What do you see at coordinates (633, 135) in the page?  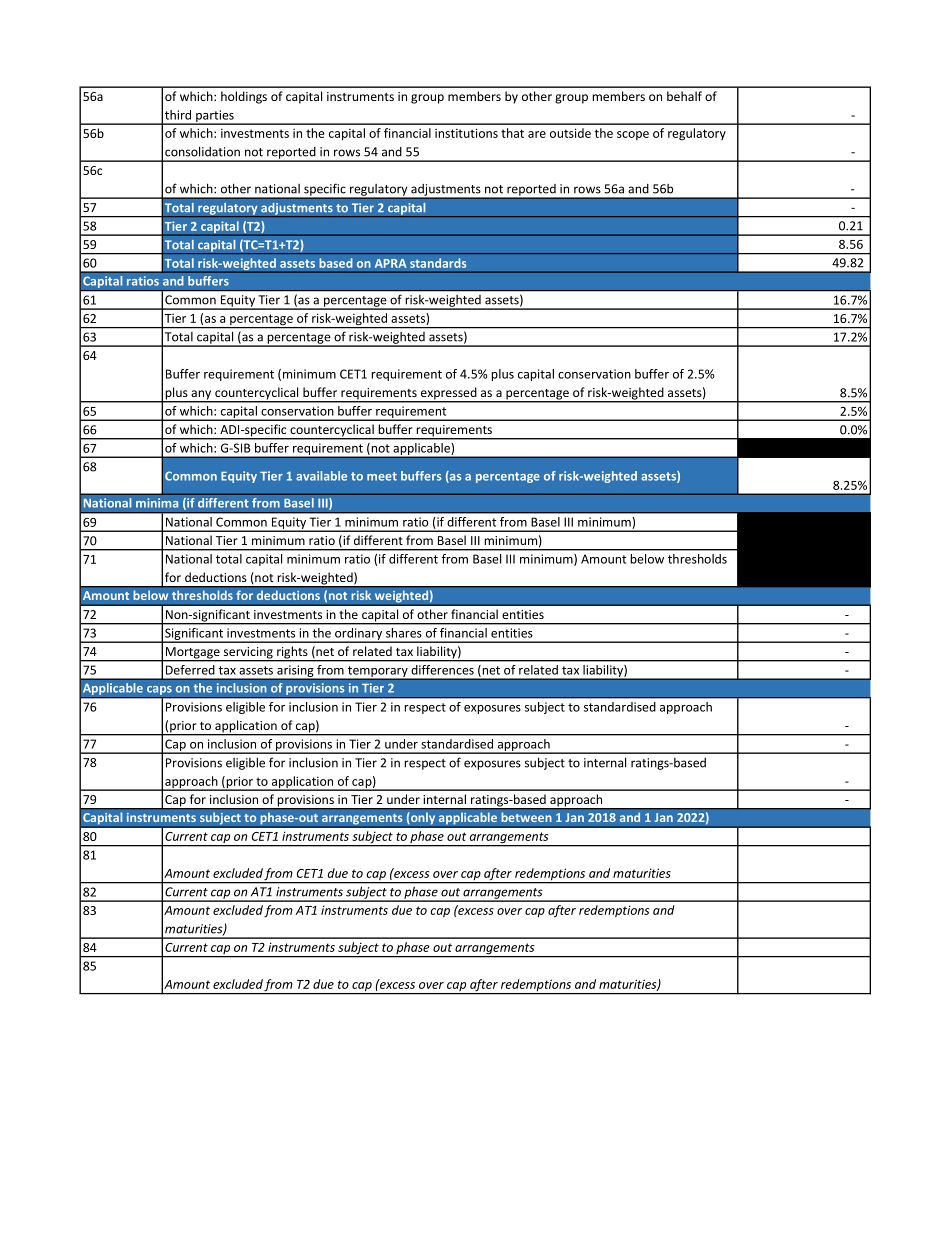 I see `scope` at bounding box center [633, 135].
